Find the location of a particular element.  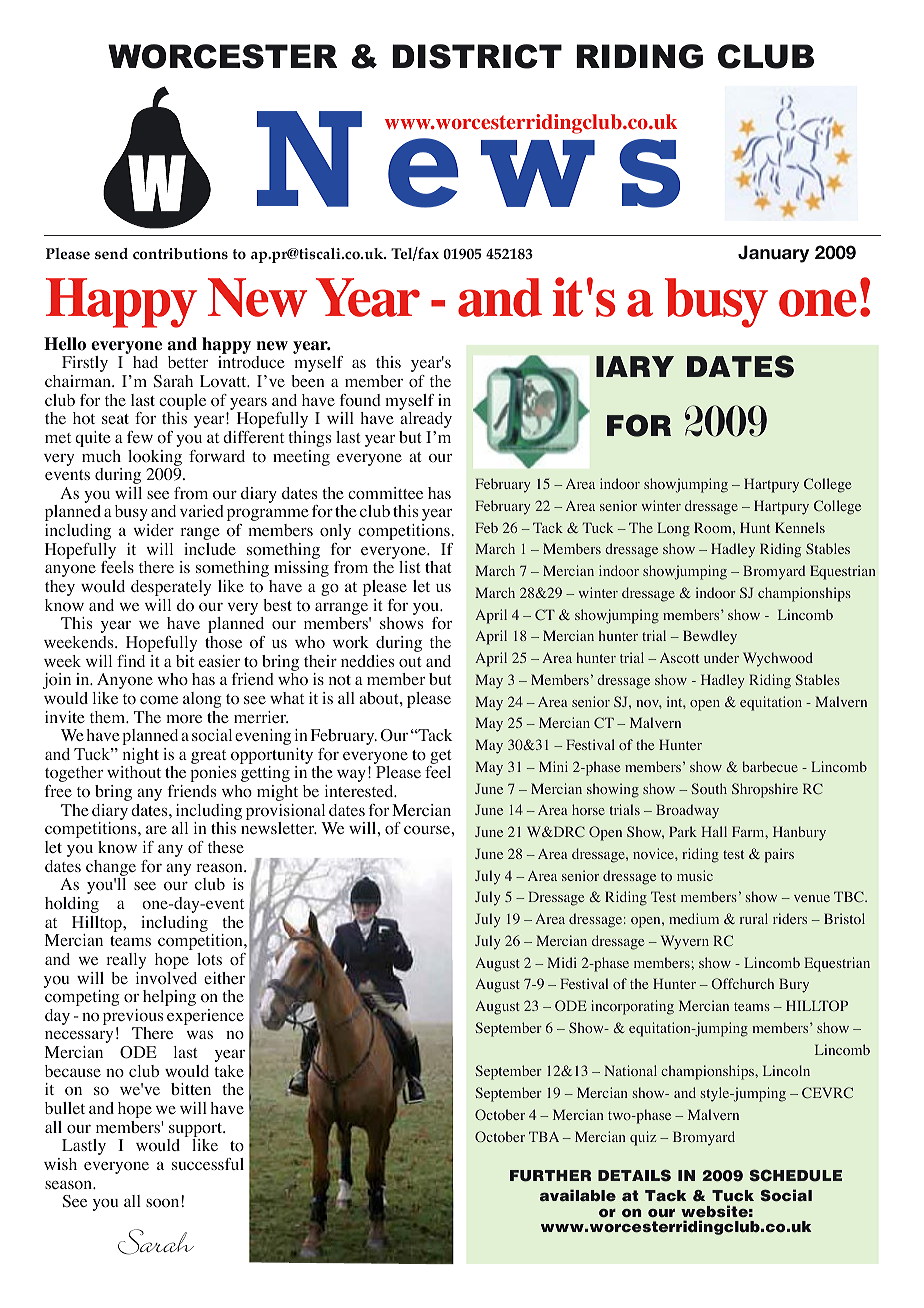

find is located at coordinates (131, 661).
